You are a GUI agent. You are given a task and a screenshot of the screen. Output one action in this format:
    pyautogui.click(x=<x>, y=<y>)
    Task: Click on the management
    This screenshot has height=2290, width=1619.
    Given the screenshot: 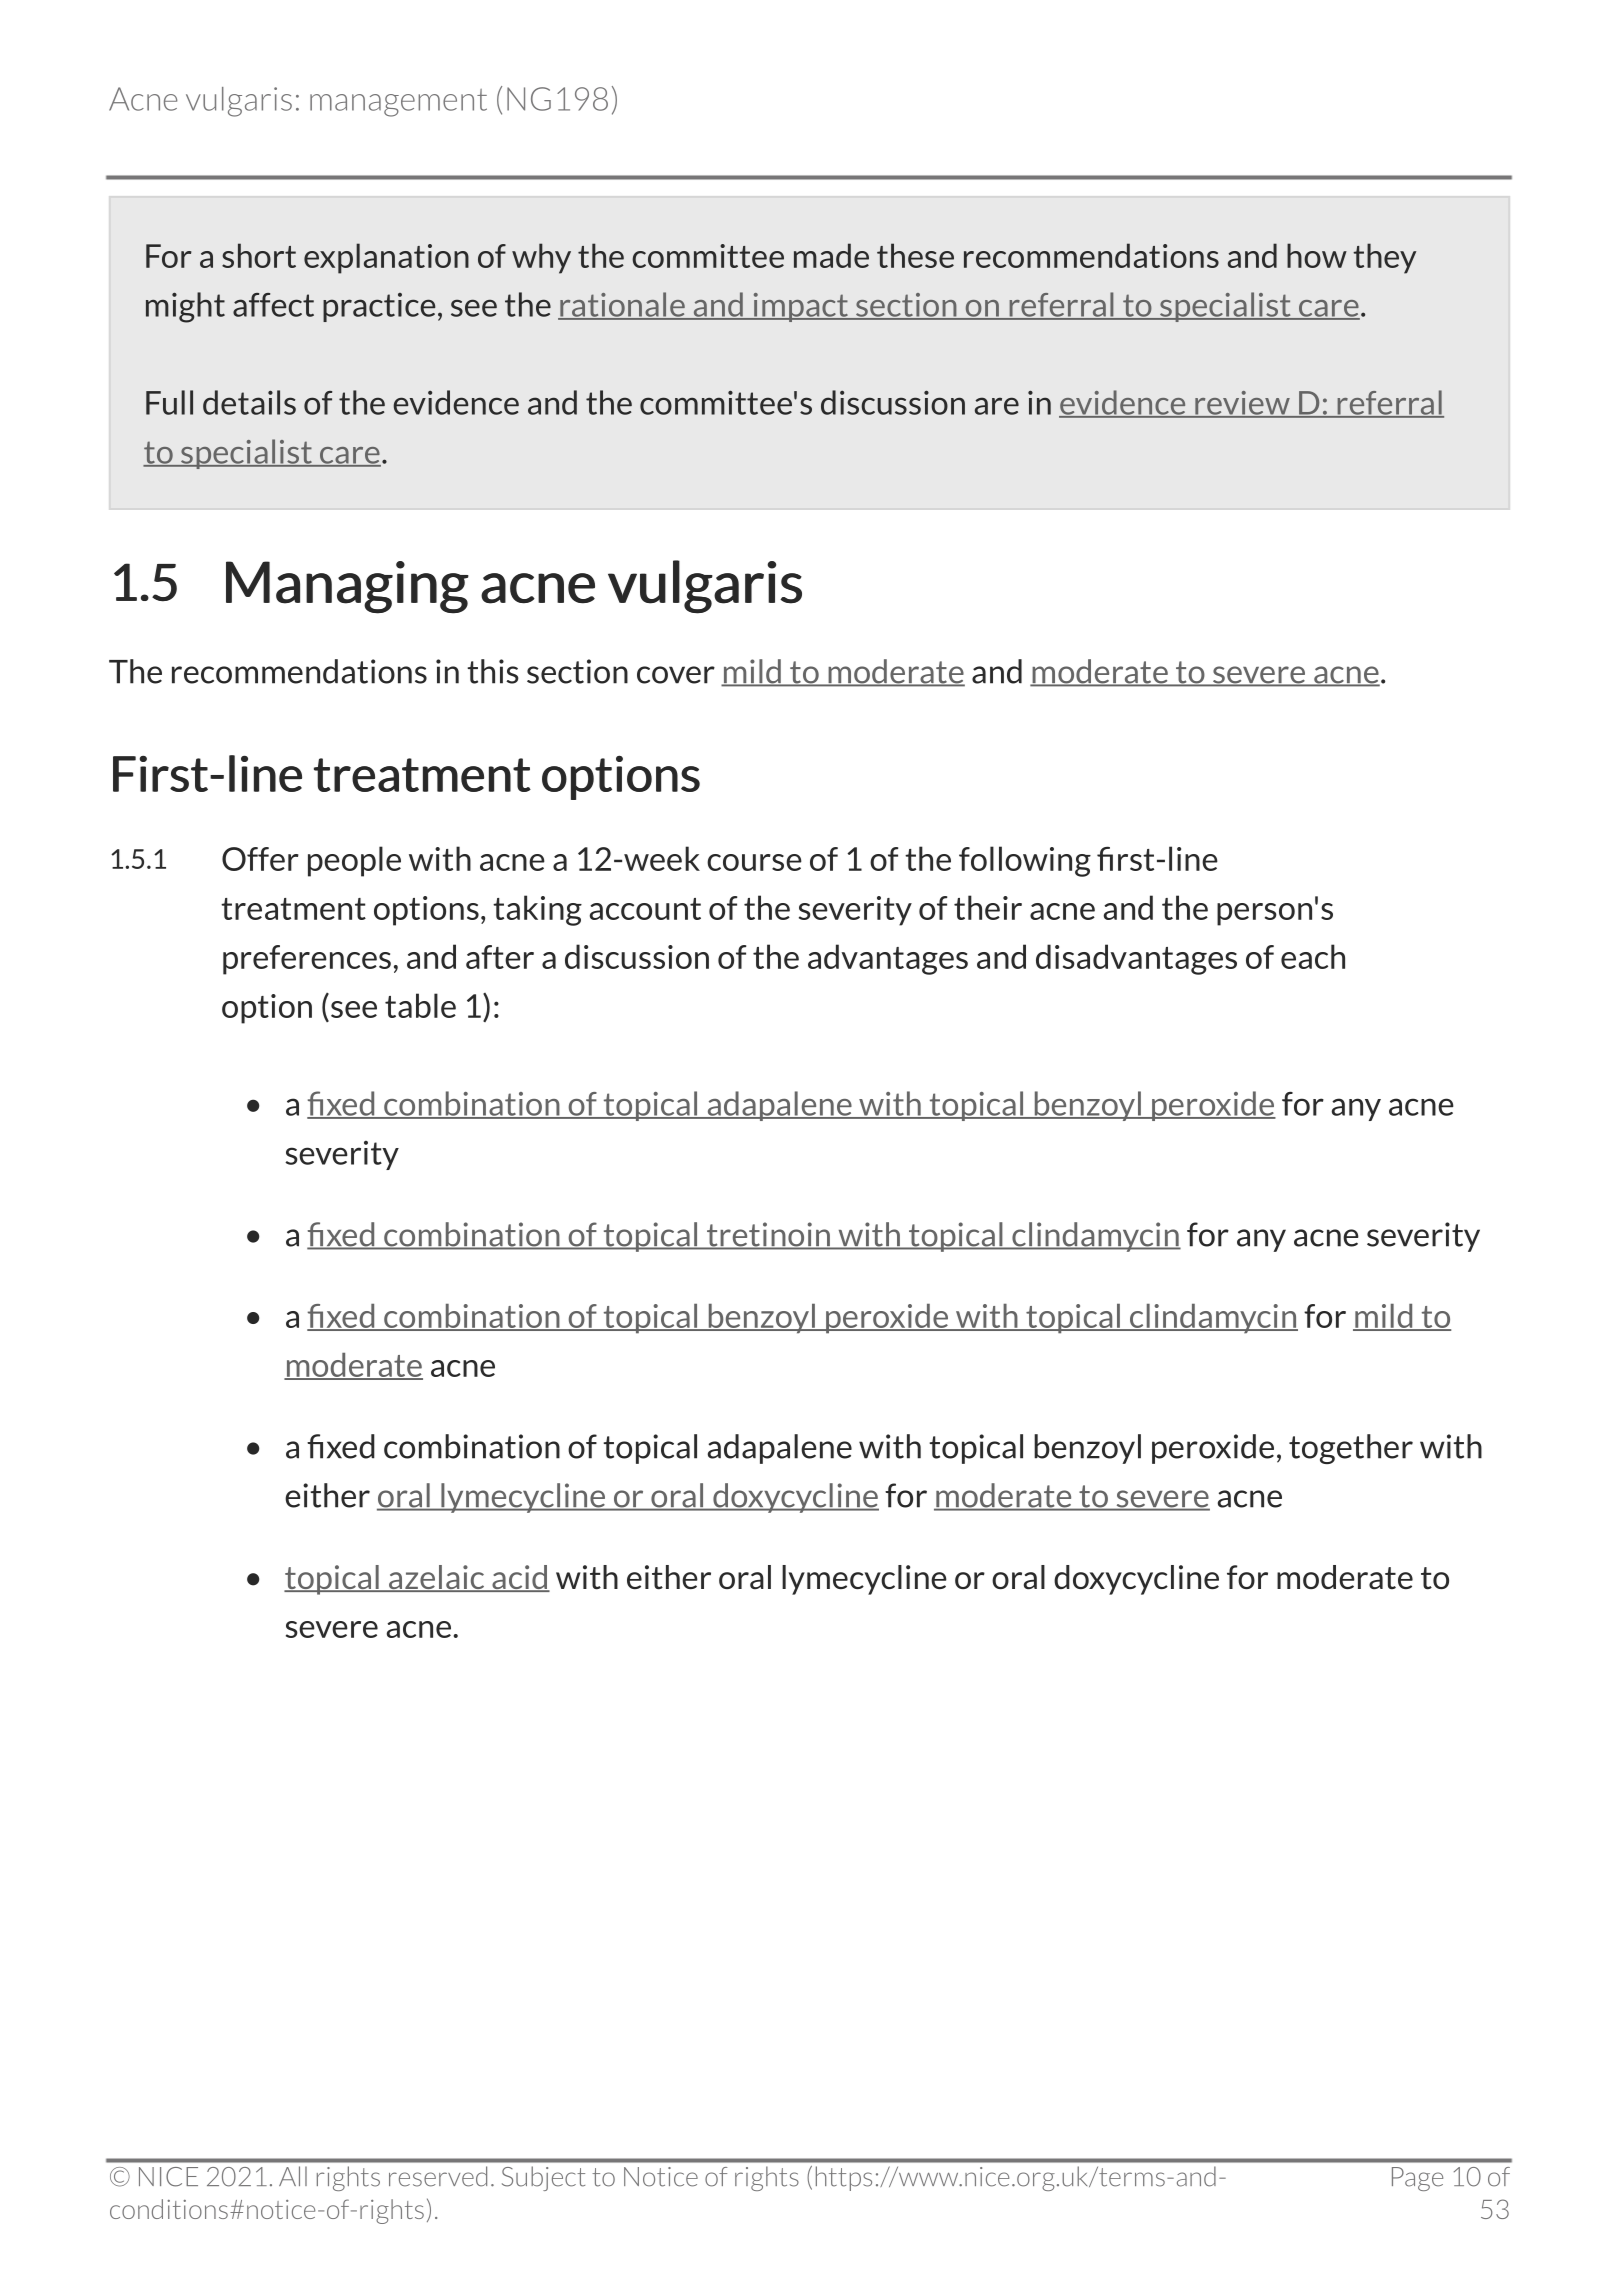 What is the action you would take?
    pyautogui.click(x=398, y=103)
